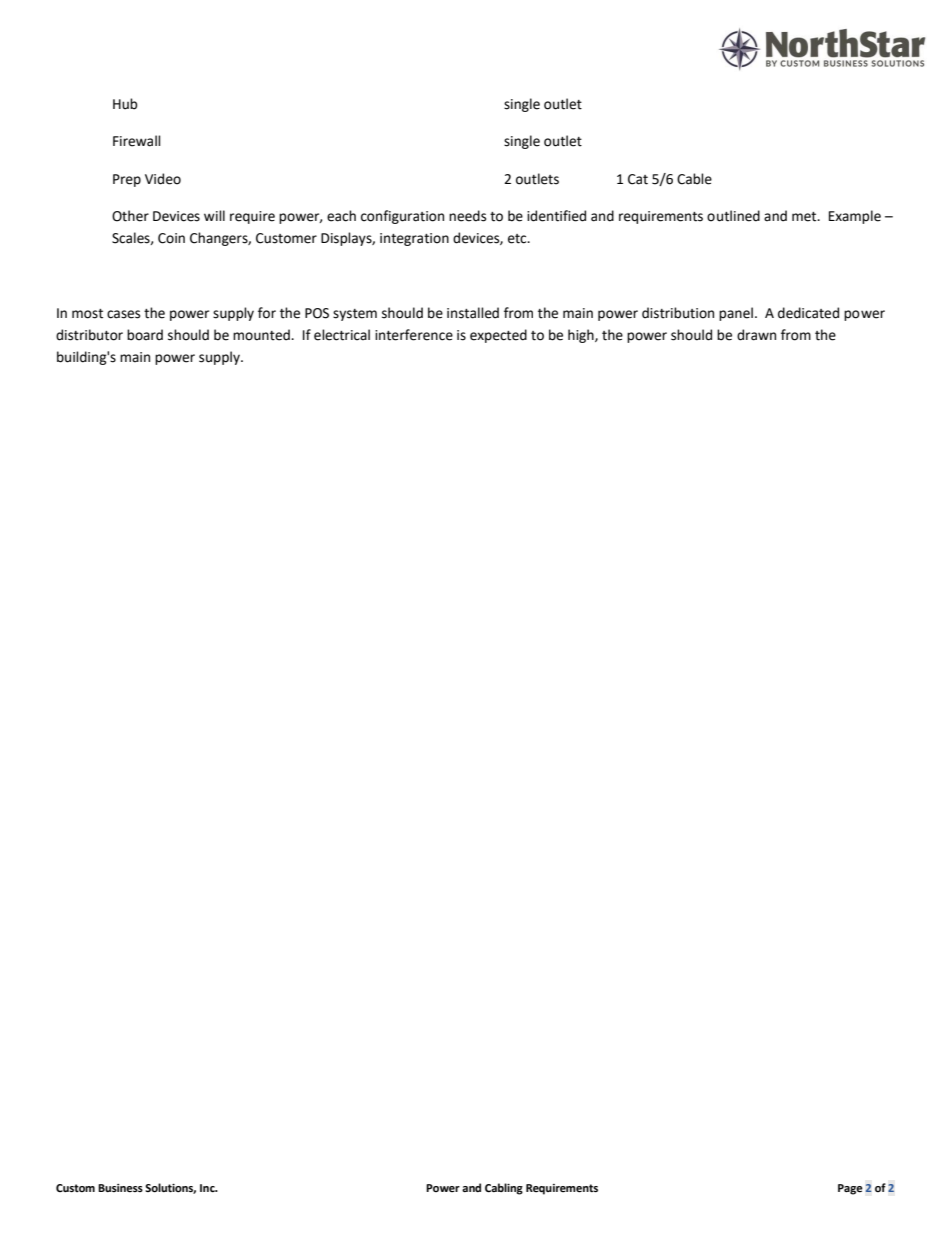 The width and height of the page is (952, 1233). What do you see at coordinates (756, 335) in the page?
I see `drawn` at bounding box center [756, 335].
